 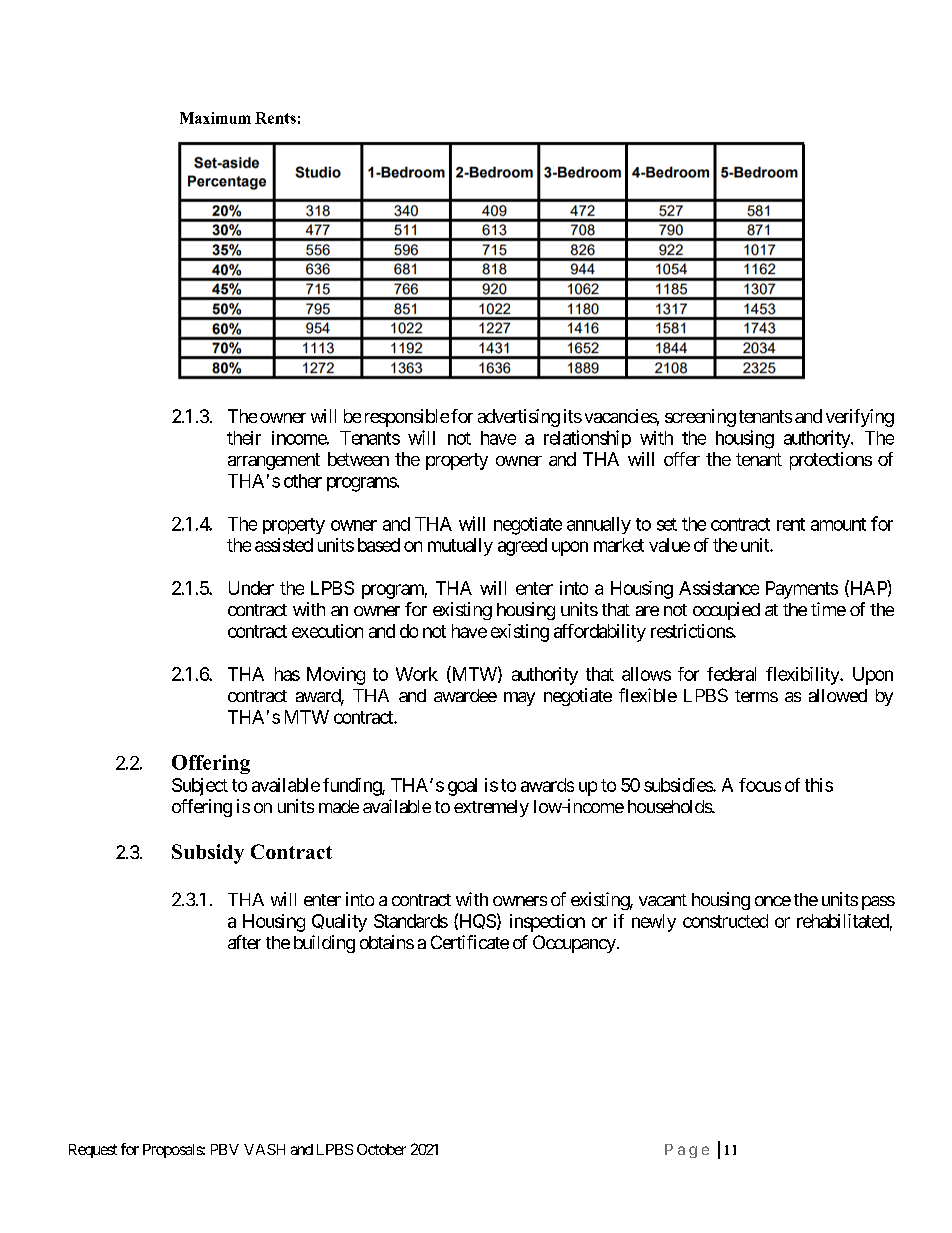 I want to click on responsible, so click(x=407, y=418).
